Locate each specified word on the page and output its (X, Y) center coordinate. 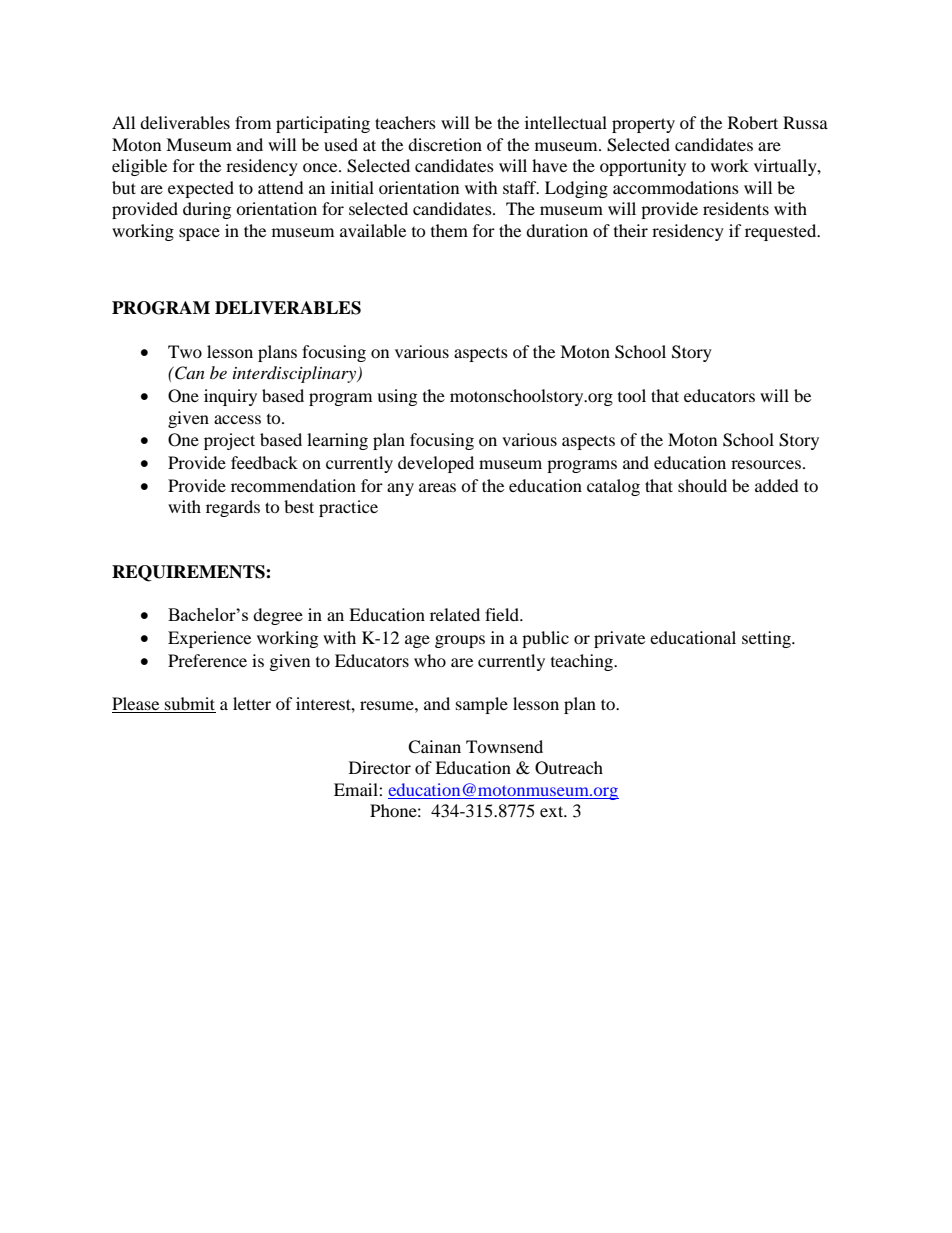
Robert (753, 122)
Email (357, 789)
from (253, 122)
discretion (445, 144)
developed (436, 464)
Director (380, 767)
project (229, 441)
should (702, 485)
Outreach (569, 768)
